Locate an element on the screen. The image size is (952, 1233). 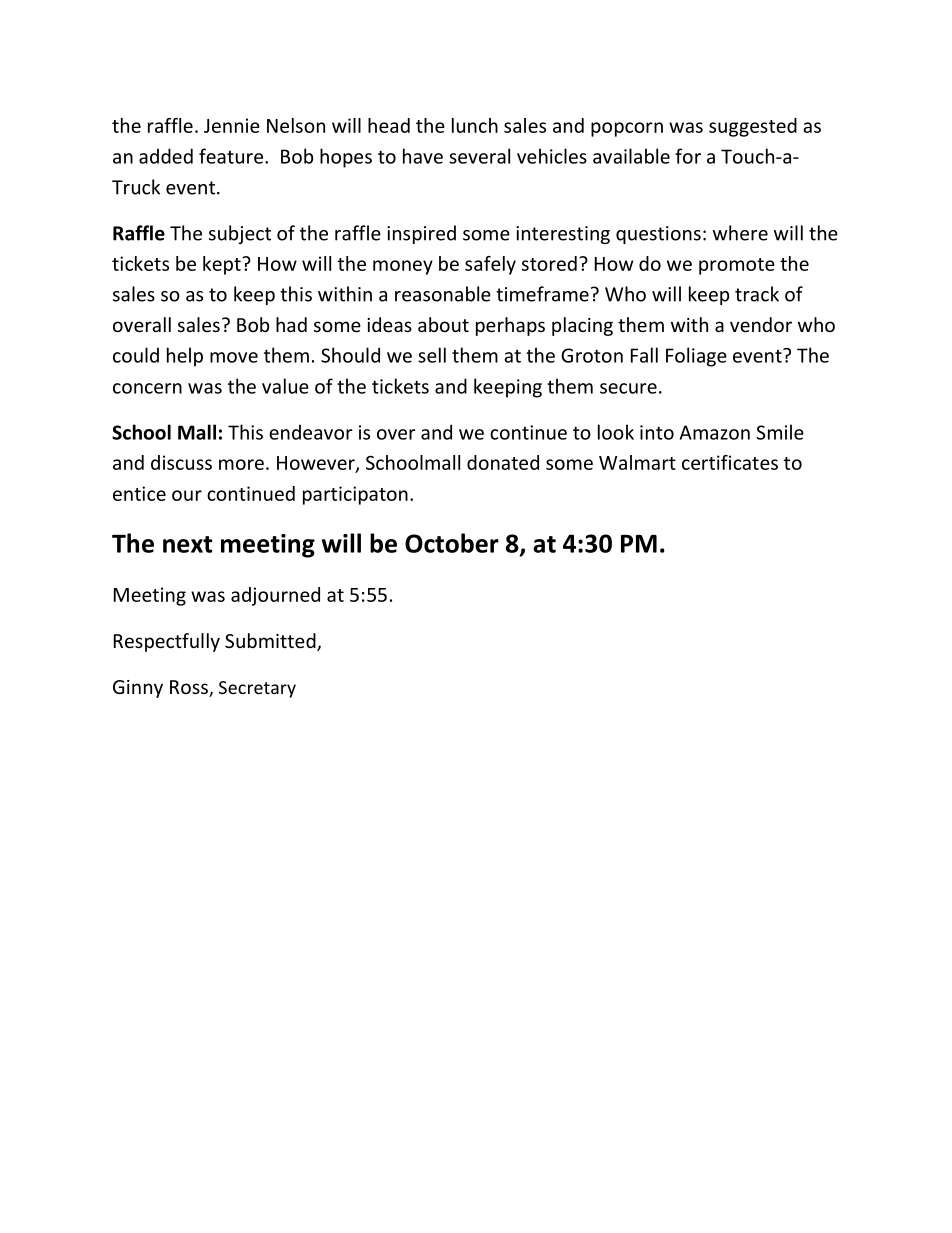
feature is located at coordinates (231, 156).
